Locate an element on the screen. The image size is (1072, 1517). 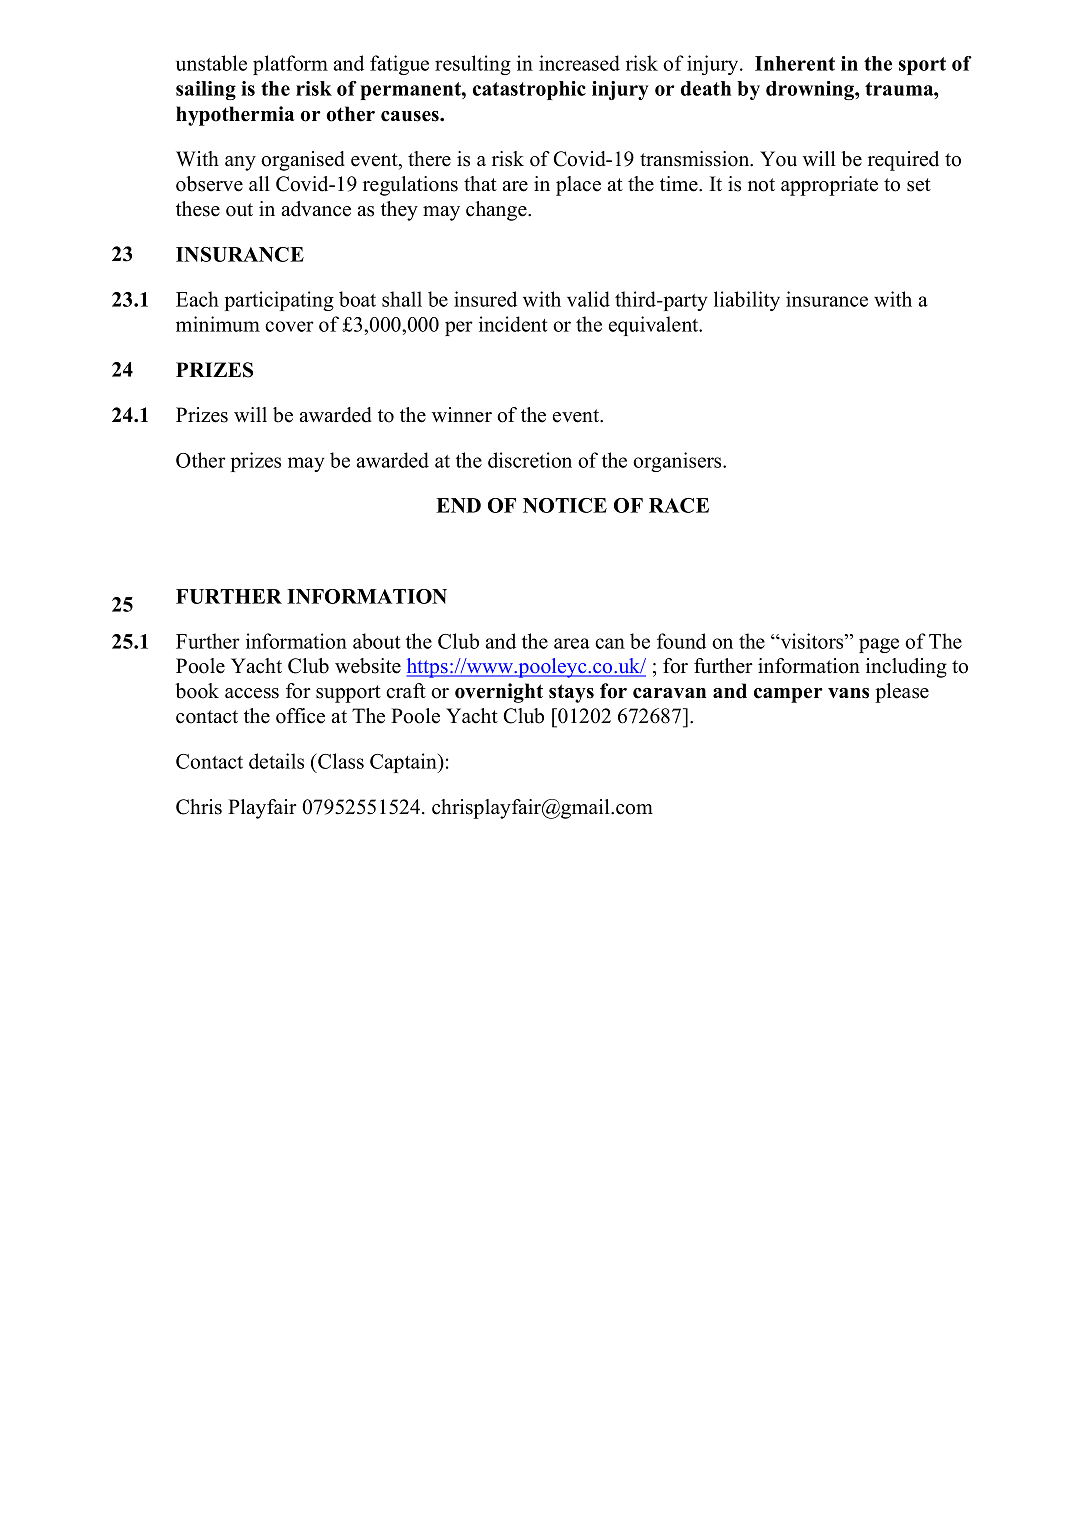
Inherent is located at coordinates (795, 63).
